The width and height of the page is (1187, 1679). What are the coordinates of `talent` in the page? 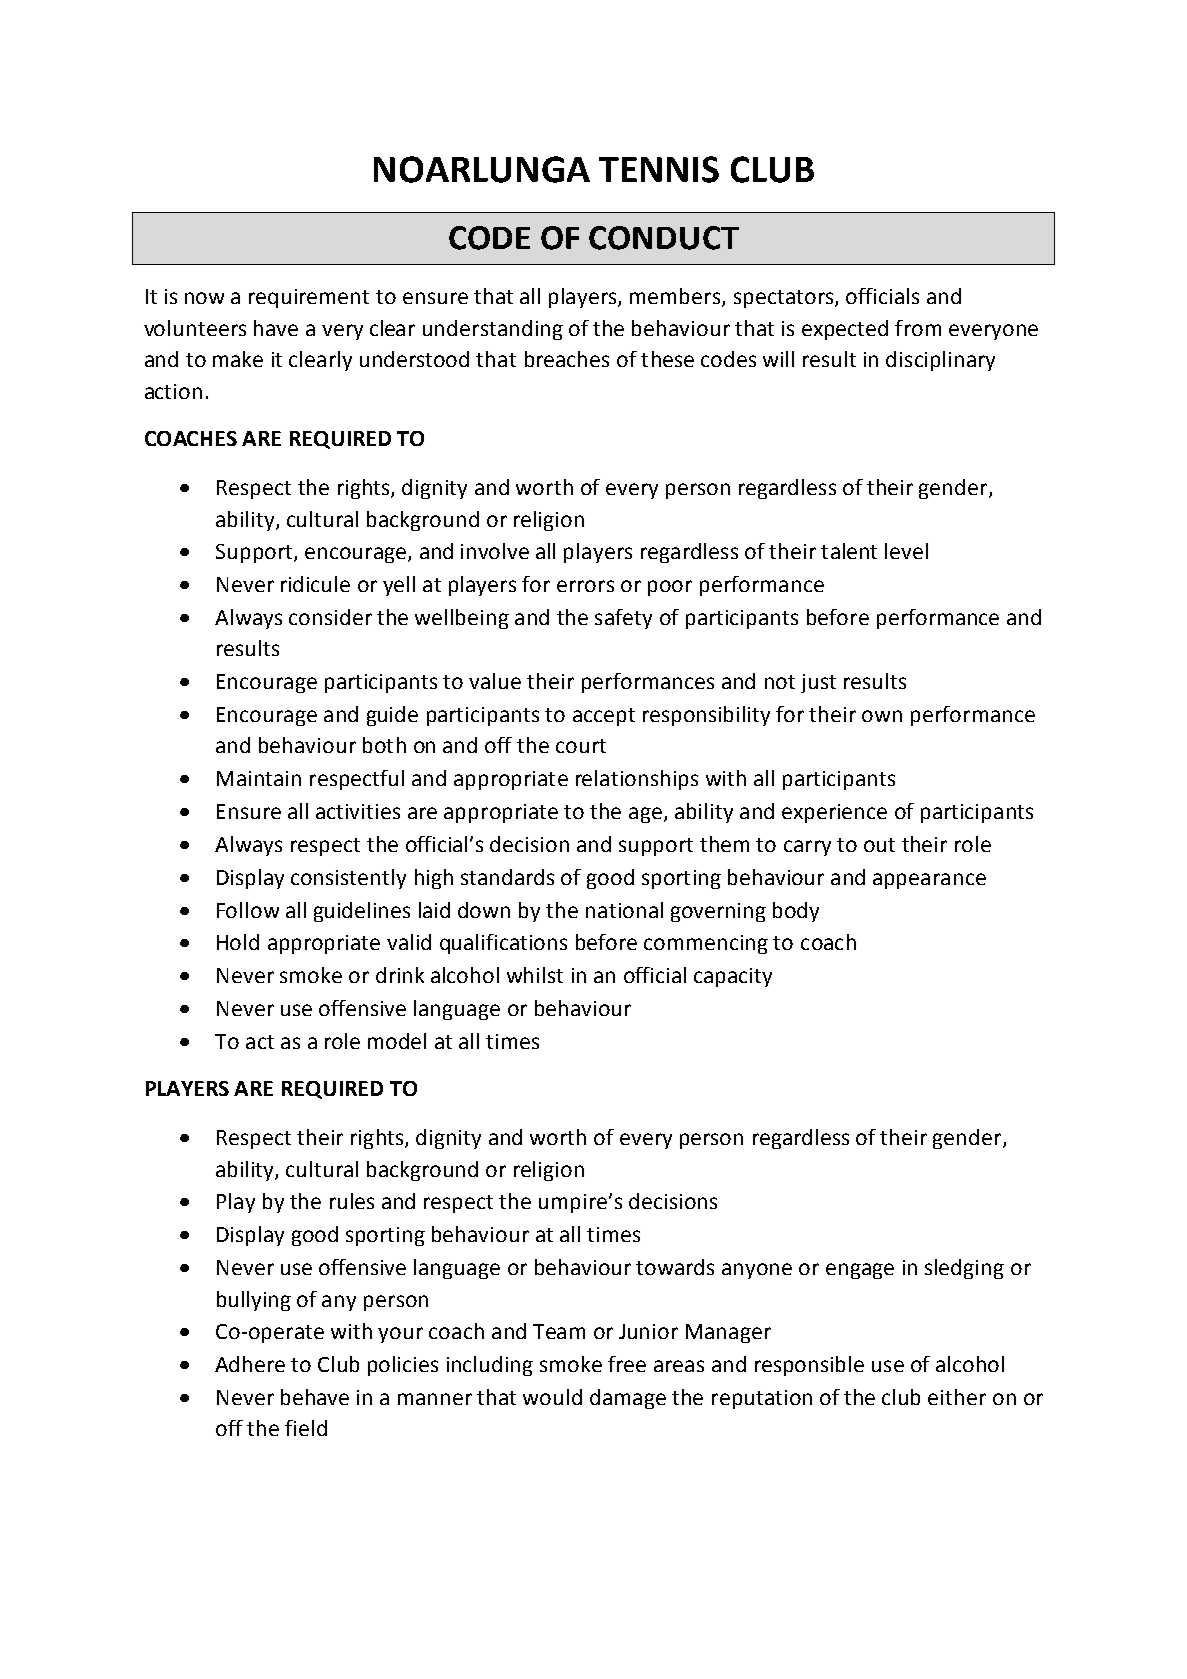 It's located at (849, 551).
